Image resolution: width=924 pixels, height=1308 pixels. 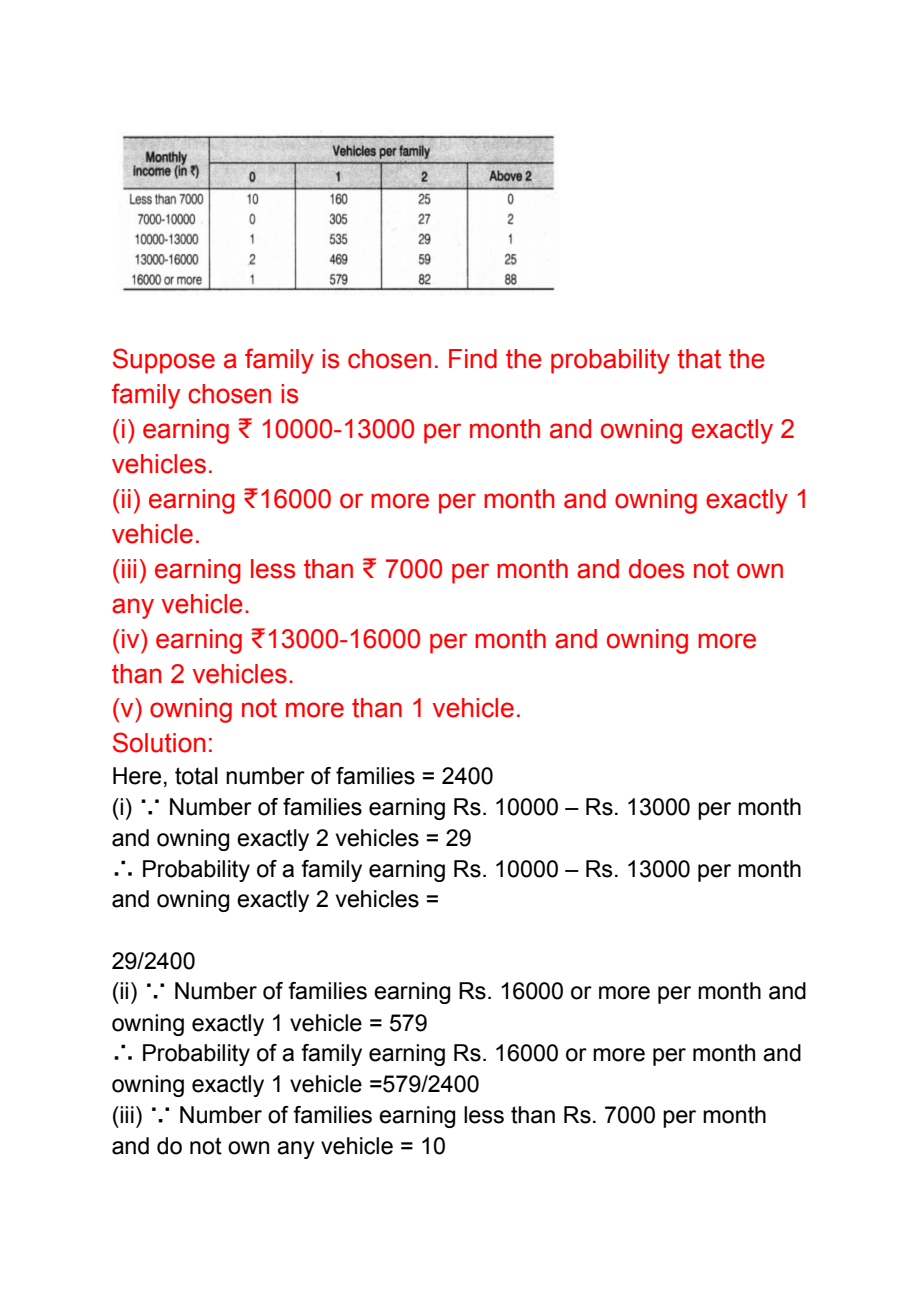 I want to click on Suppose, so click(x=164, y=361).
